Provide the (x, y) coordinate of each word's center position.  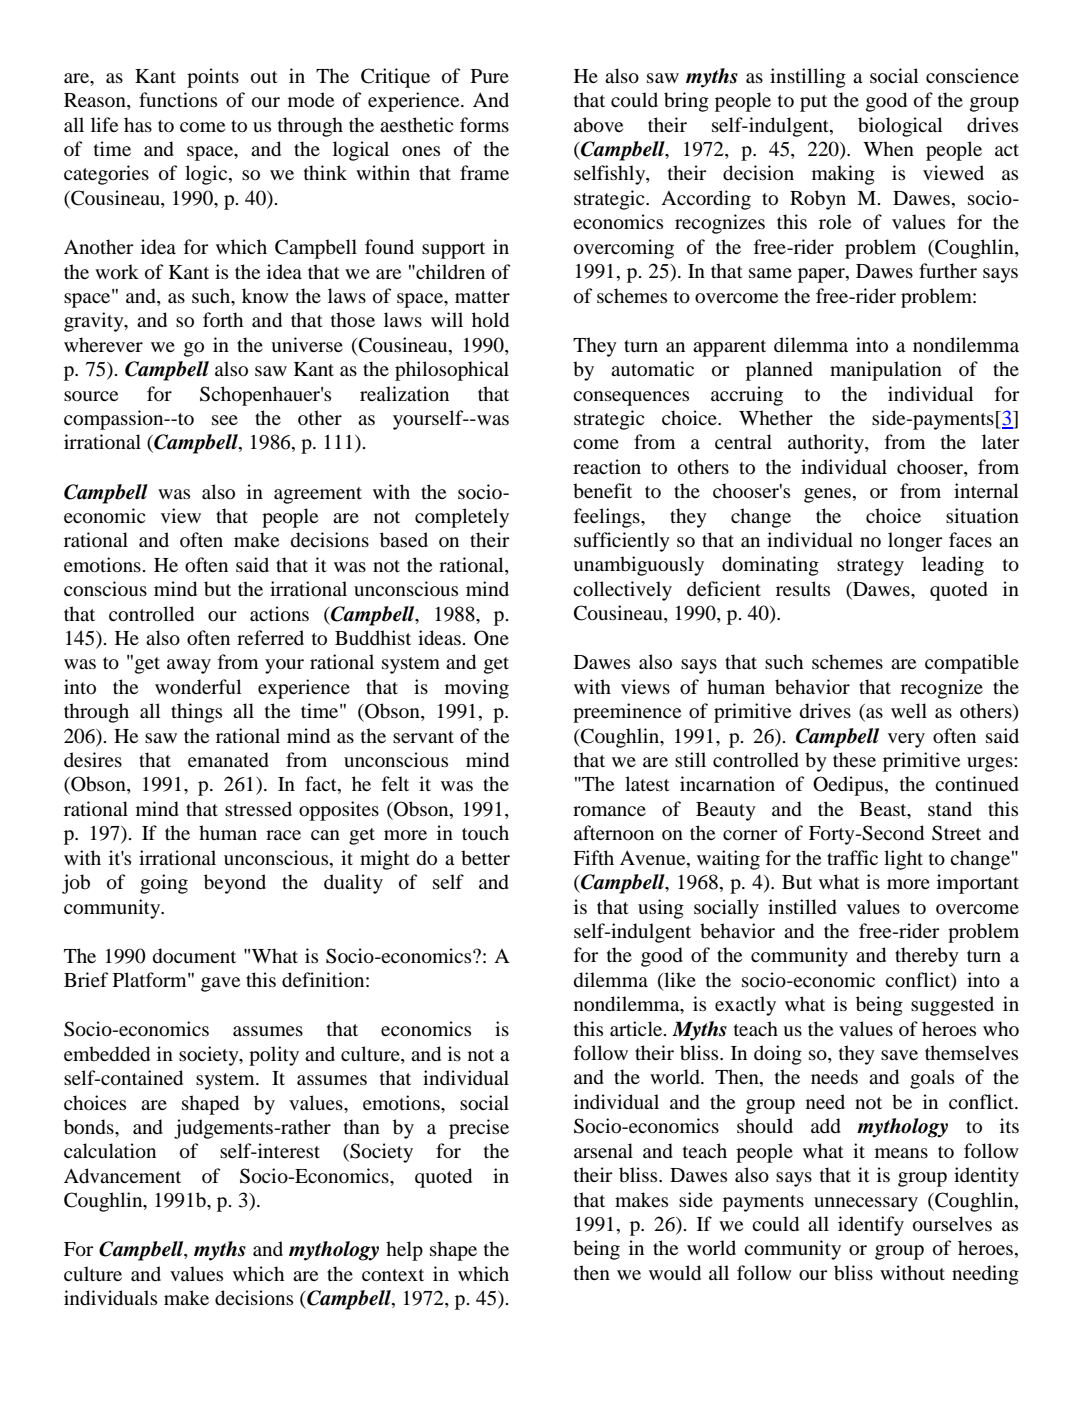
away (189, 666)
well (909, 710)
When (888, 148)
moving (477, 689)
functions (178, 99)
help (404, 1251)
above (598, 125)
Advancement (122, 1176)
